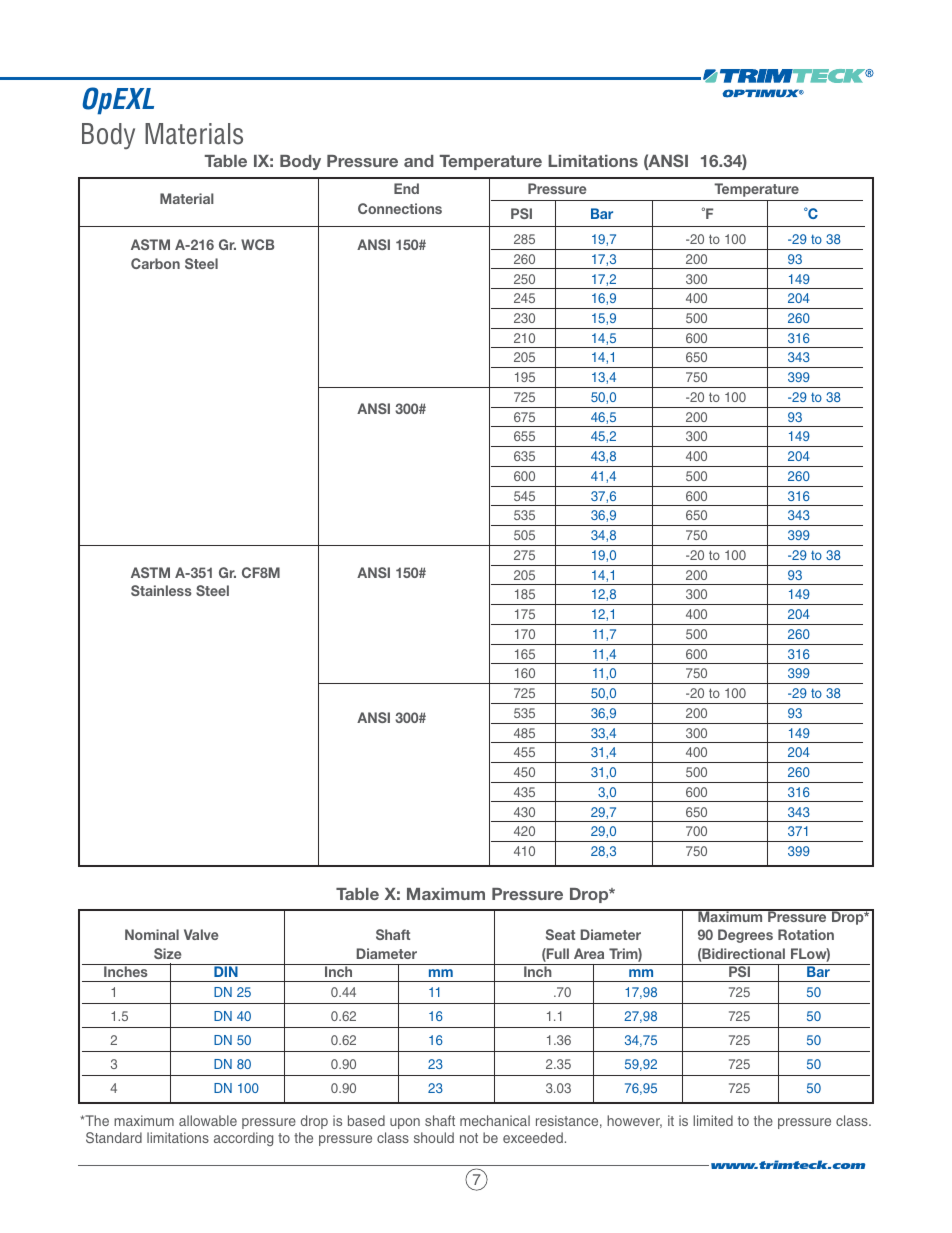 Image resolution: width=952 pixels, height=1233 pixels. I want to click on Degrees, so click(745, 936).
